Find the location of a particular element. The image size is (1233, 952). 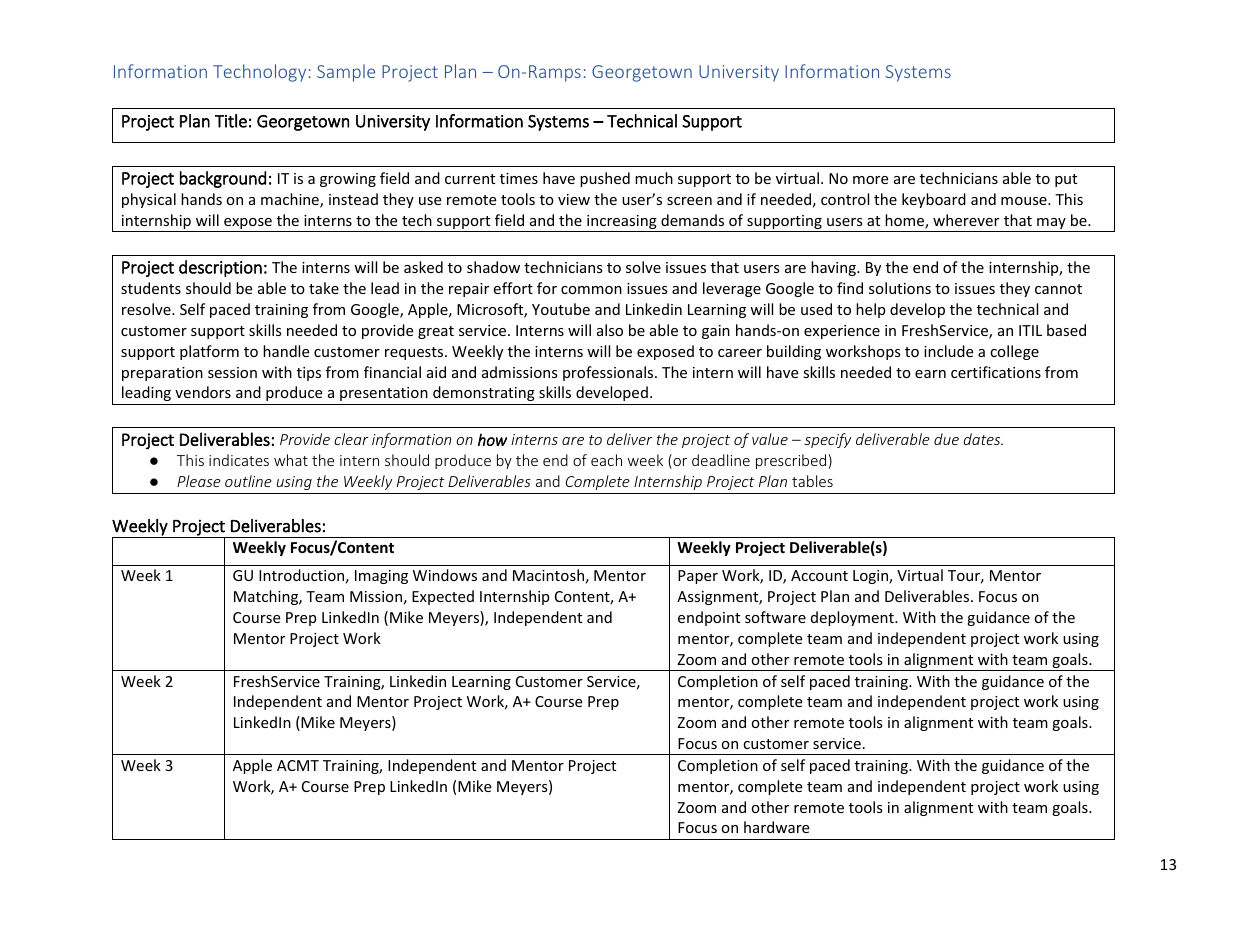

each is located at coordinates (606, 460).
